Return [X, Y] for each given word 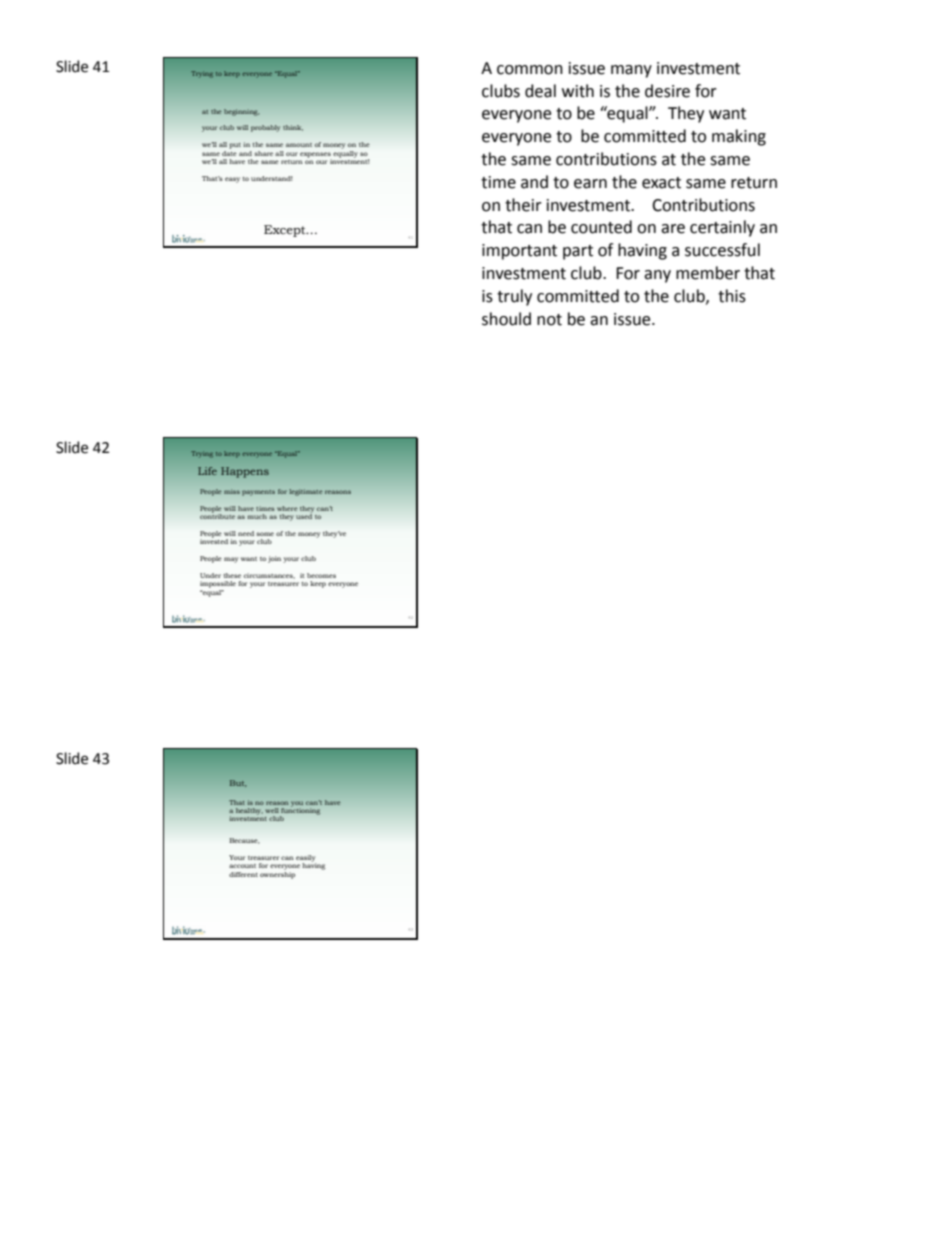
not [549, 320]
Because [245, 841]
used [304, 515]
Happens [245, 472]
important [519, 252]
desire [667, 91]
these [232, 575]
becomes [321, 575]
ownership [277, 874]
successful [722, 250]
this [732, 296]
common [530, 70]
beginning [241, 112]
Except [286, 231]
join [274, 559]
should [506, 319]
